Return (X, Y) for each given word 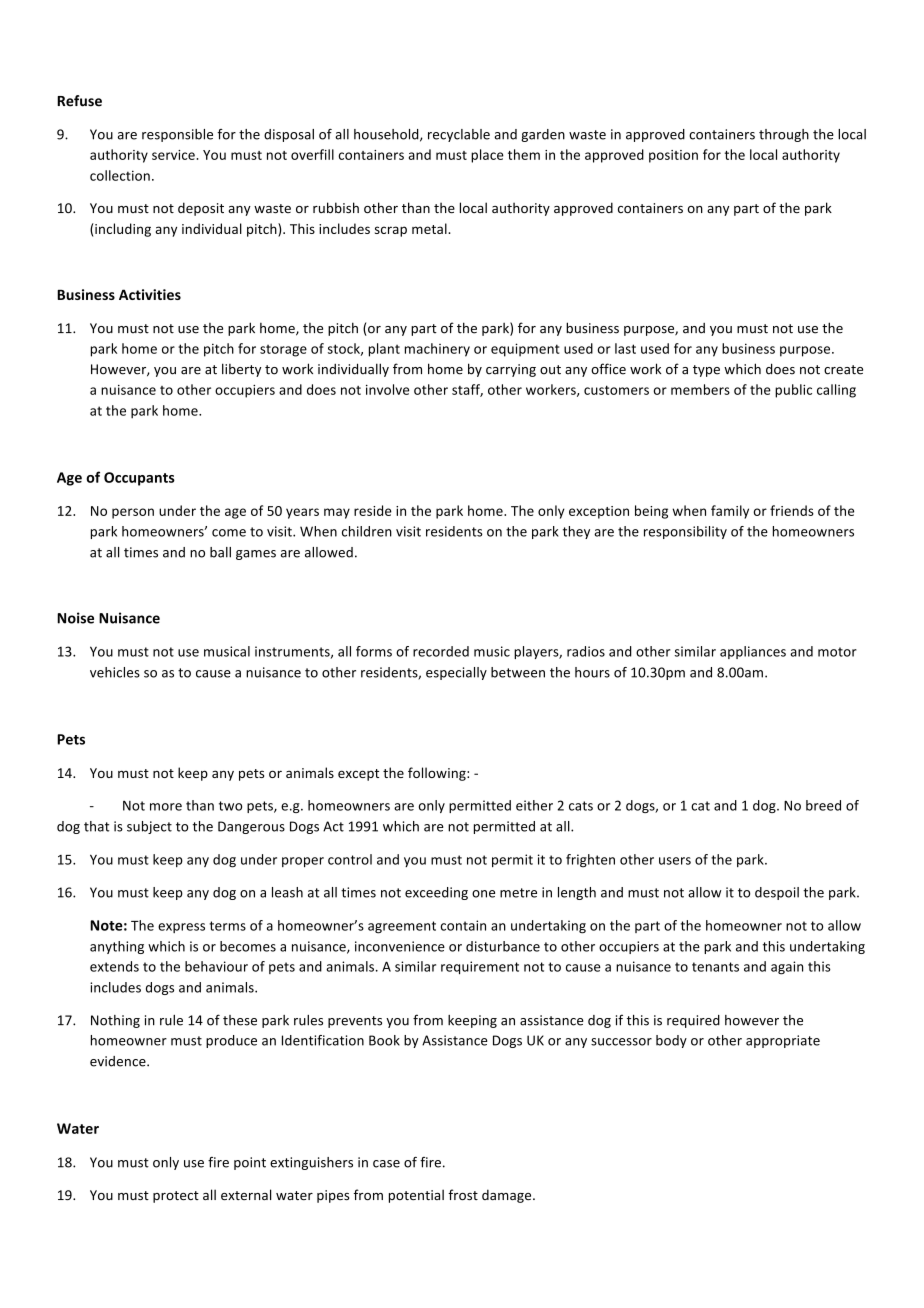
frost (463, 1194)
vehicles (115, 672)
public (793, 391)
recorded (441, 651)
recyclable (459, 135)
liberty (241, 370)
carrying (511, 370)
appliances (753, 652)
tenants (715, 967)
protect (176, 1197)
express (181, 928)
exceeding (436, 893)
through (784, 135)
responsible (177, 135)
